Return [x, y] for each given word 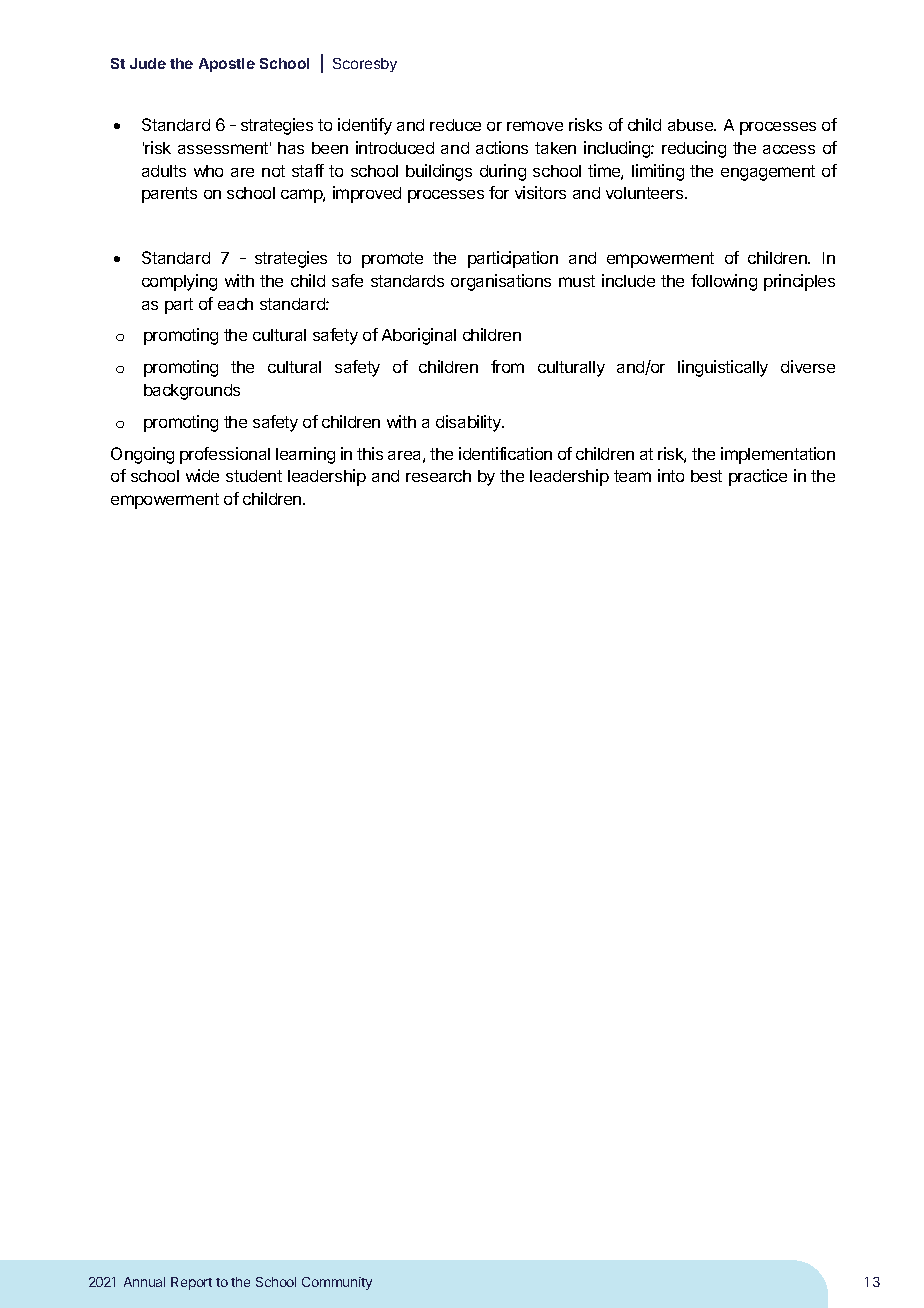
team [632, 476]
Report [191, 1283]
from [507, 366]
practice [758, 477]
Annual [144, 1282]
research [438, 476]
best [706, 476]
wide [202, 475]
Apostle [227, 65]
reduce [455, 125]
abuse [691, 125]
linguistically [723, 368]
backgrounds [192, 392]
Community [337, 1283]
